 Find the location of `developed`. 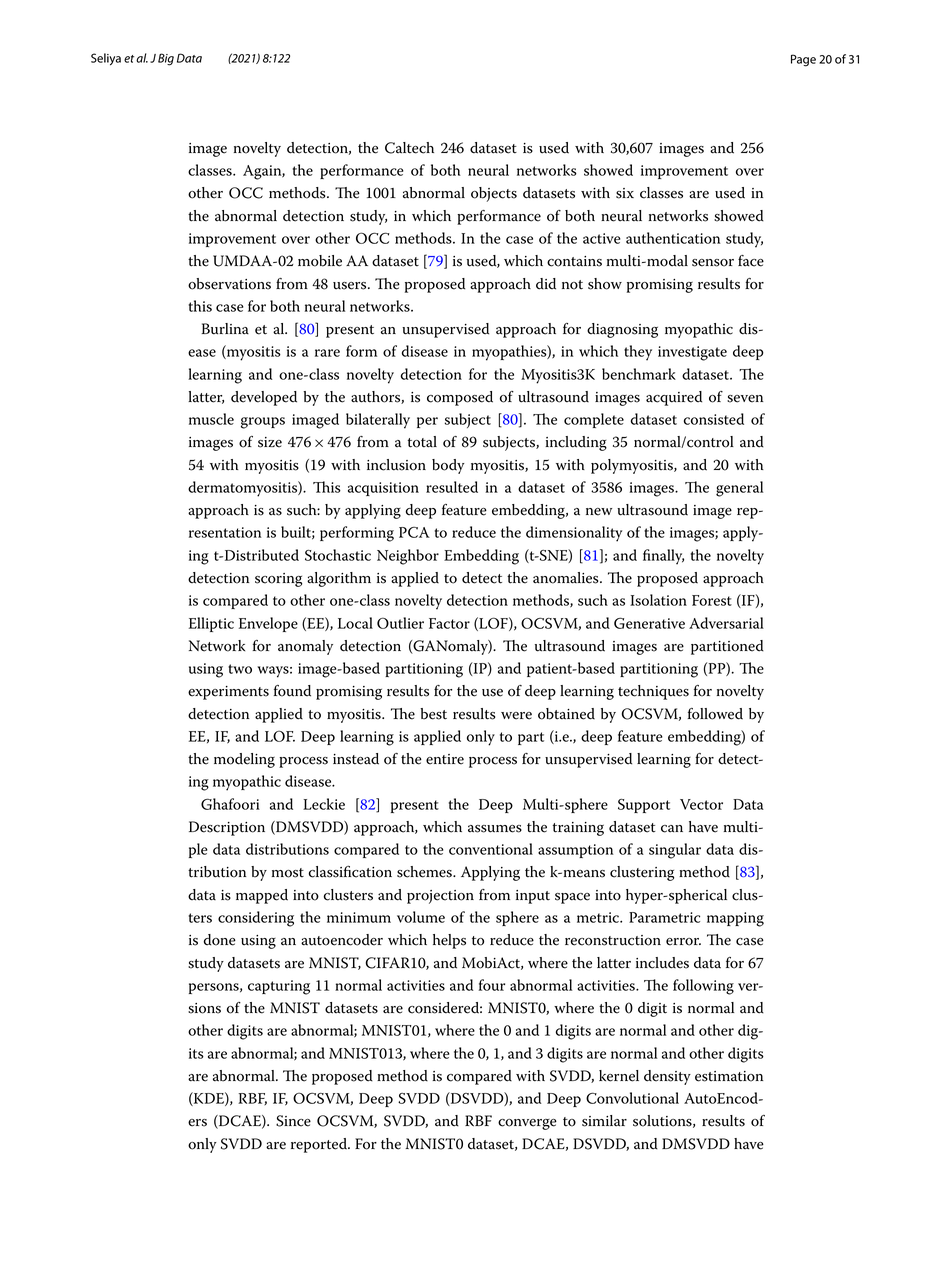

developed is located at coordinates (264, 398).
